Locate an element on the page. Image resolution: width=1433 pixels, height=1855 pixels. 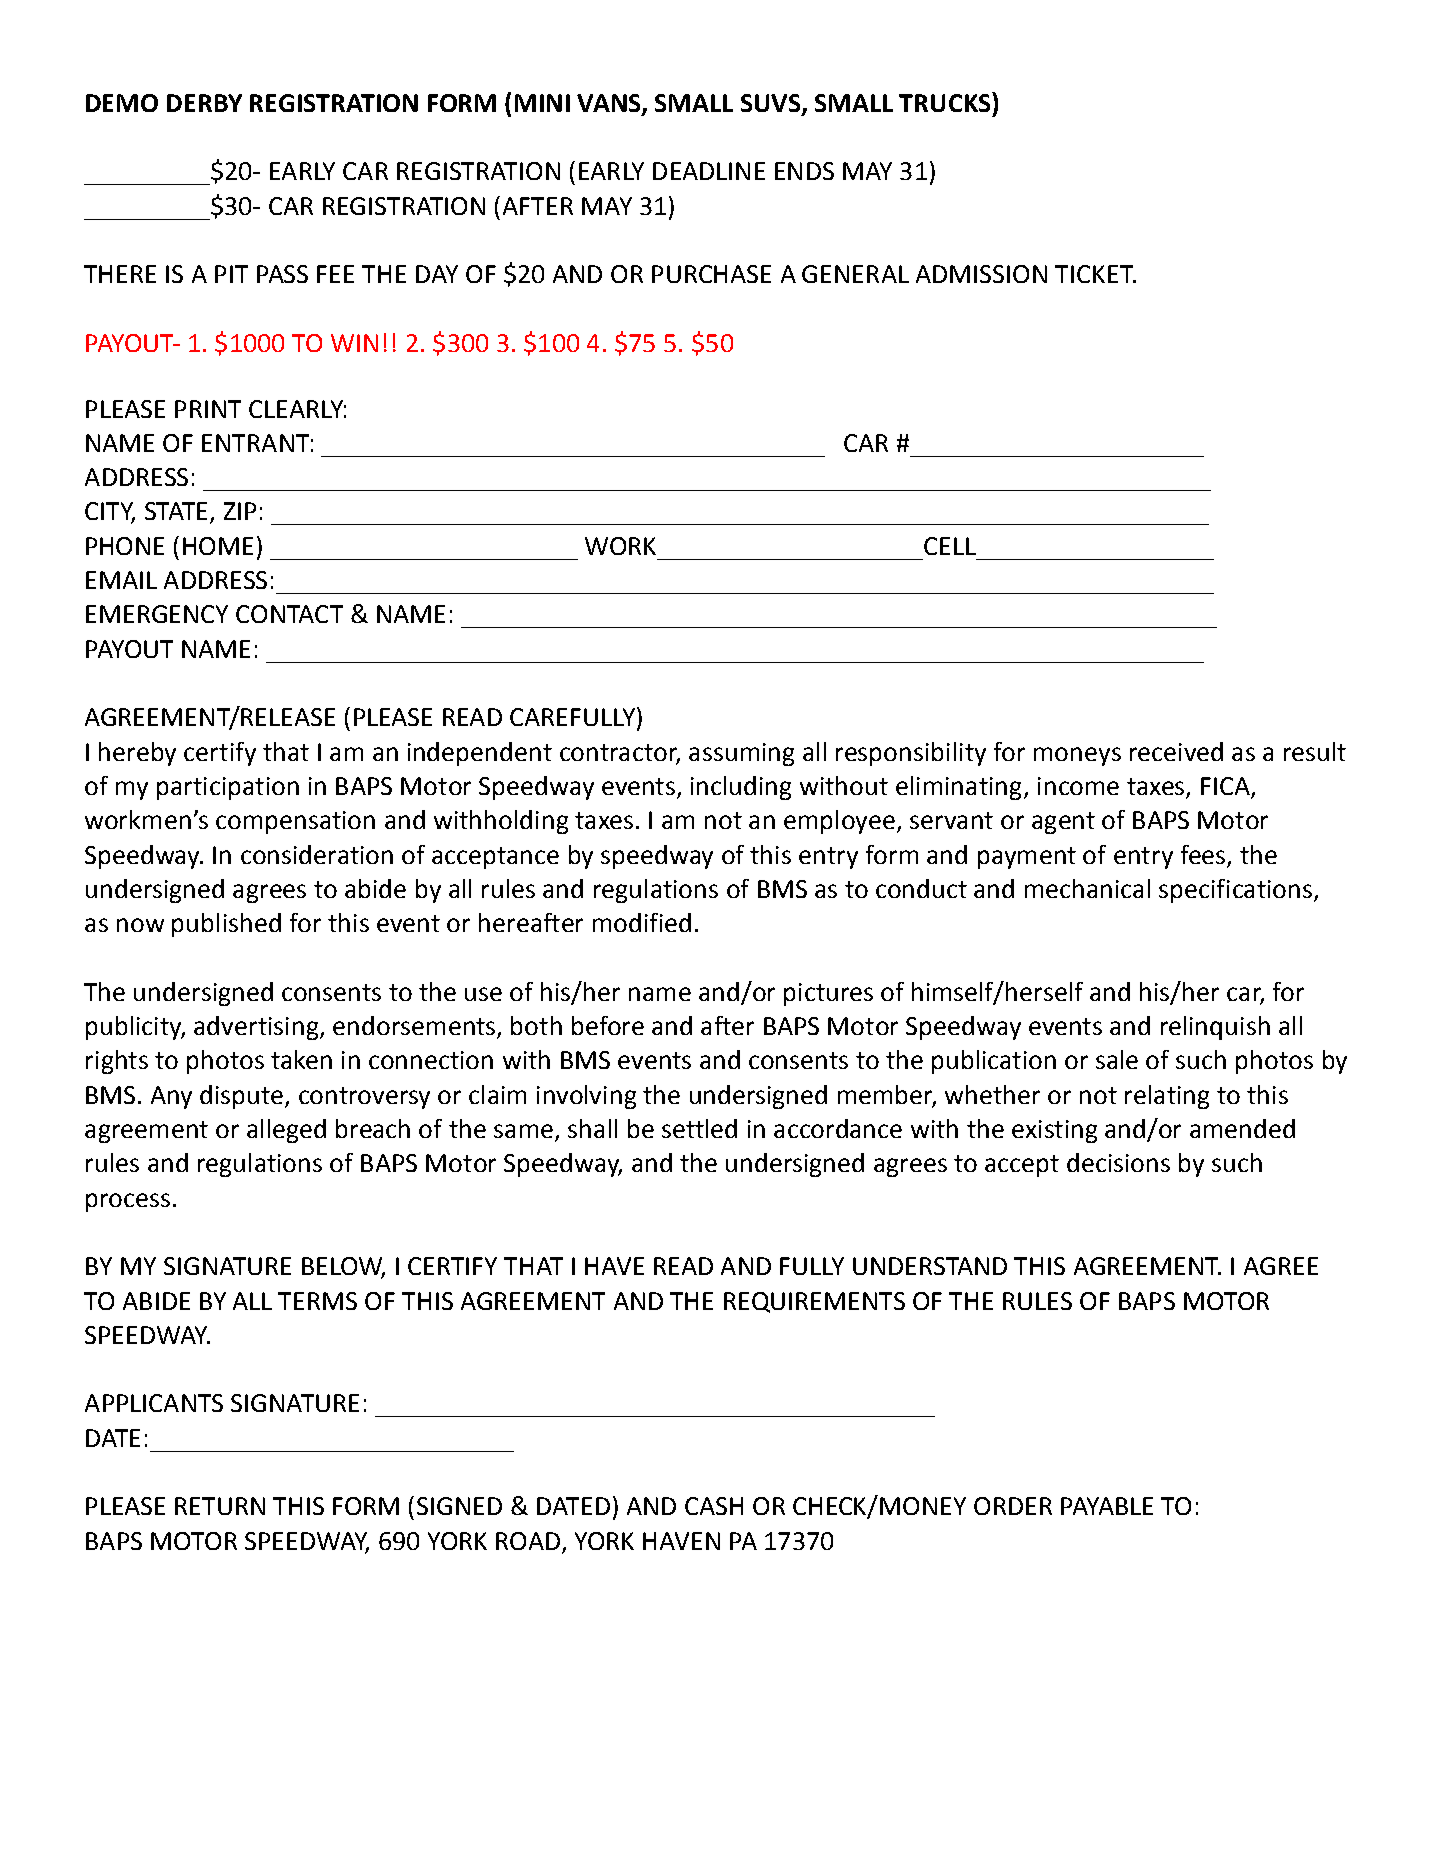
TICKET is located at coordinates (1095, 274).
